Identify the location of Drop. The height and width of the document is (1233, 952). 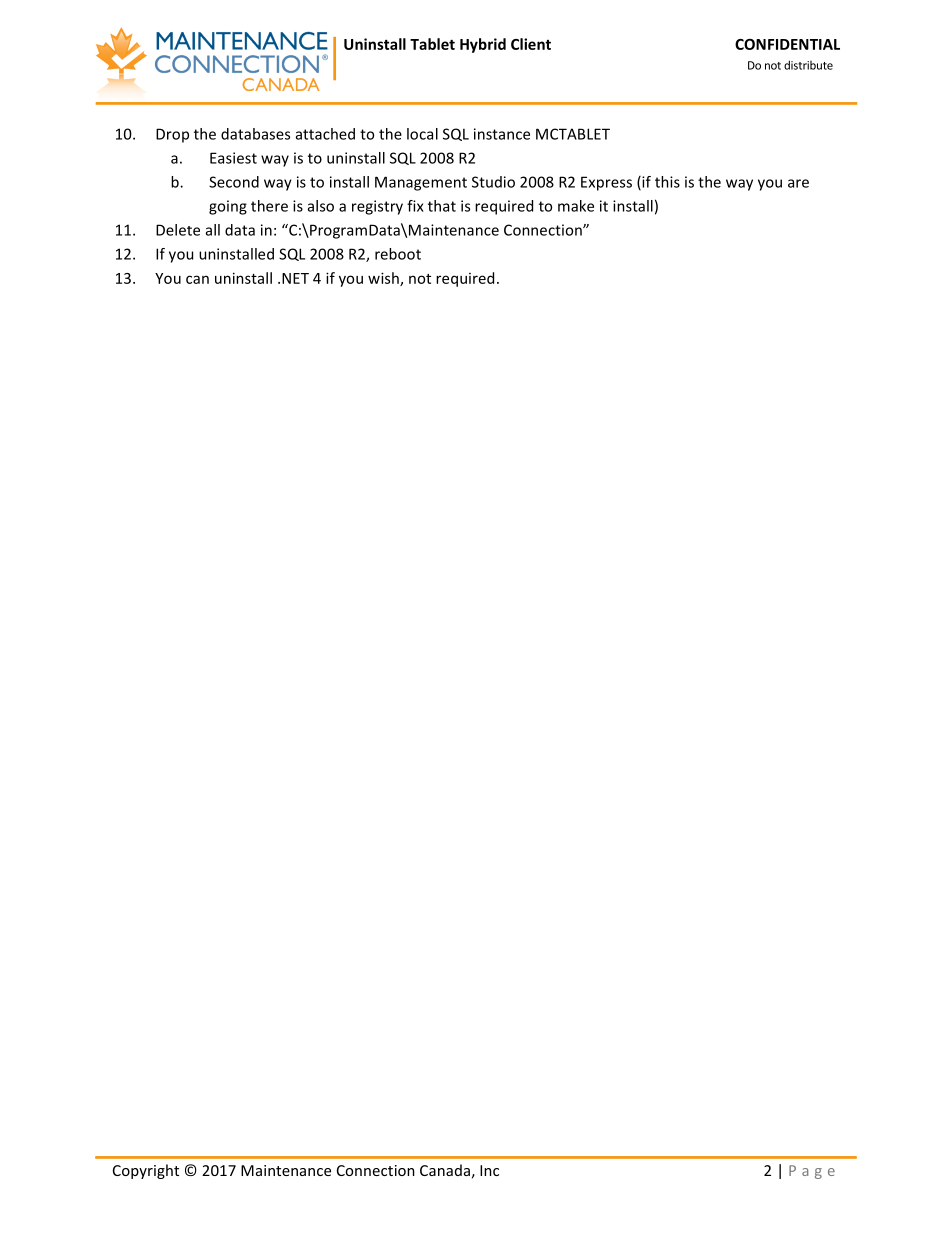
(172, 135).
